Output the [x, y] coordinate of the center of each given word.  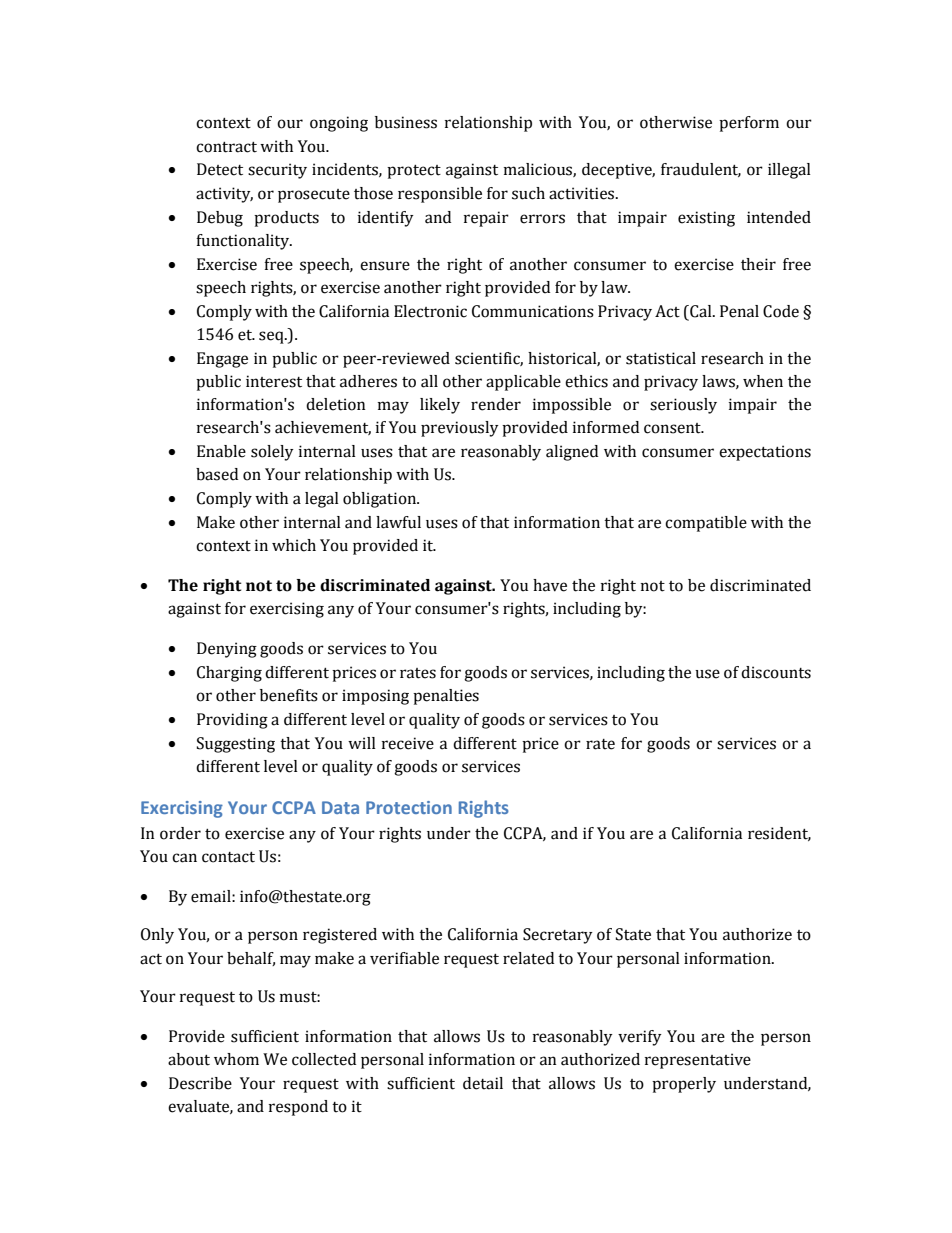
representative [698, 1061]
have [550, 585]
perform [749, 124]
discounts [776, 672]
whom [236, 1059]
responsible [440, 195]
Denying [227, 650]
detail [483, 1083]
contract [226, 147]
